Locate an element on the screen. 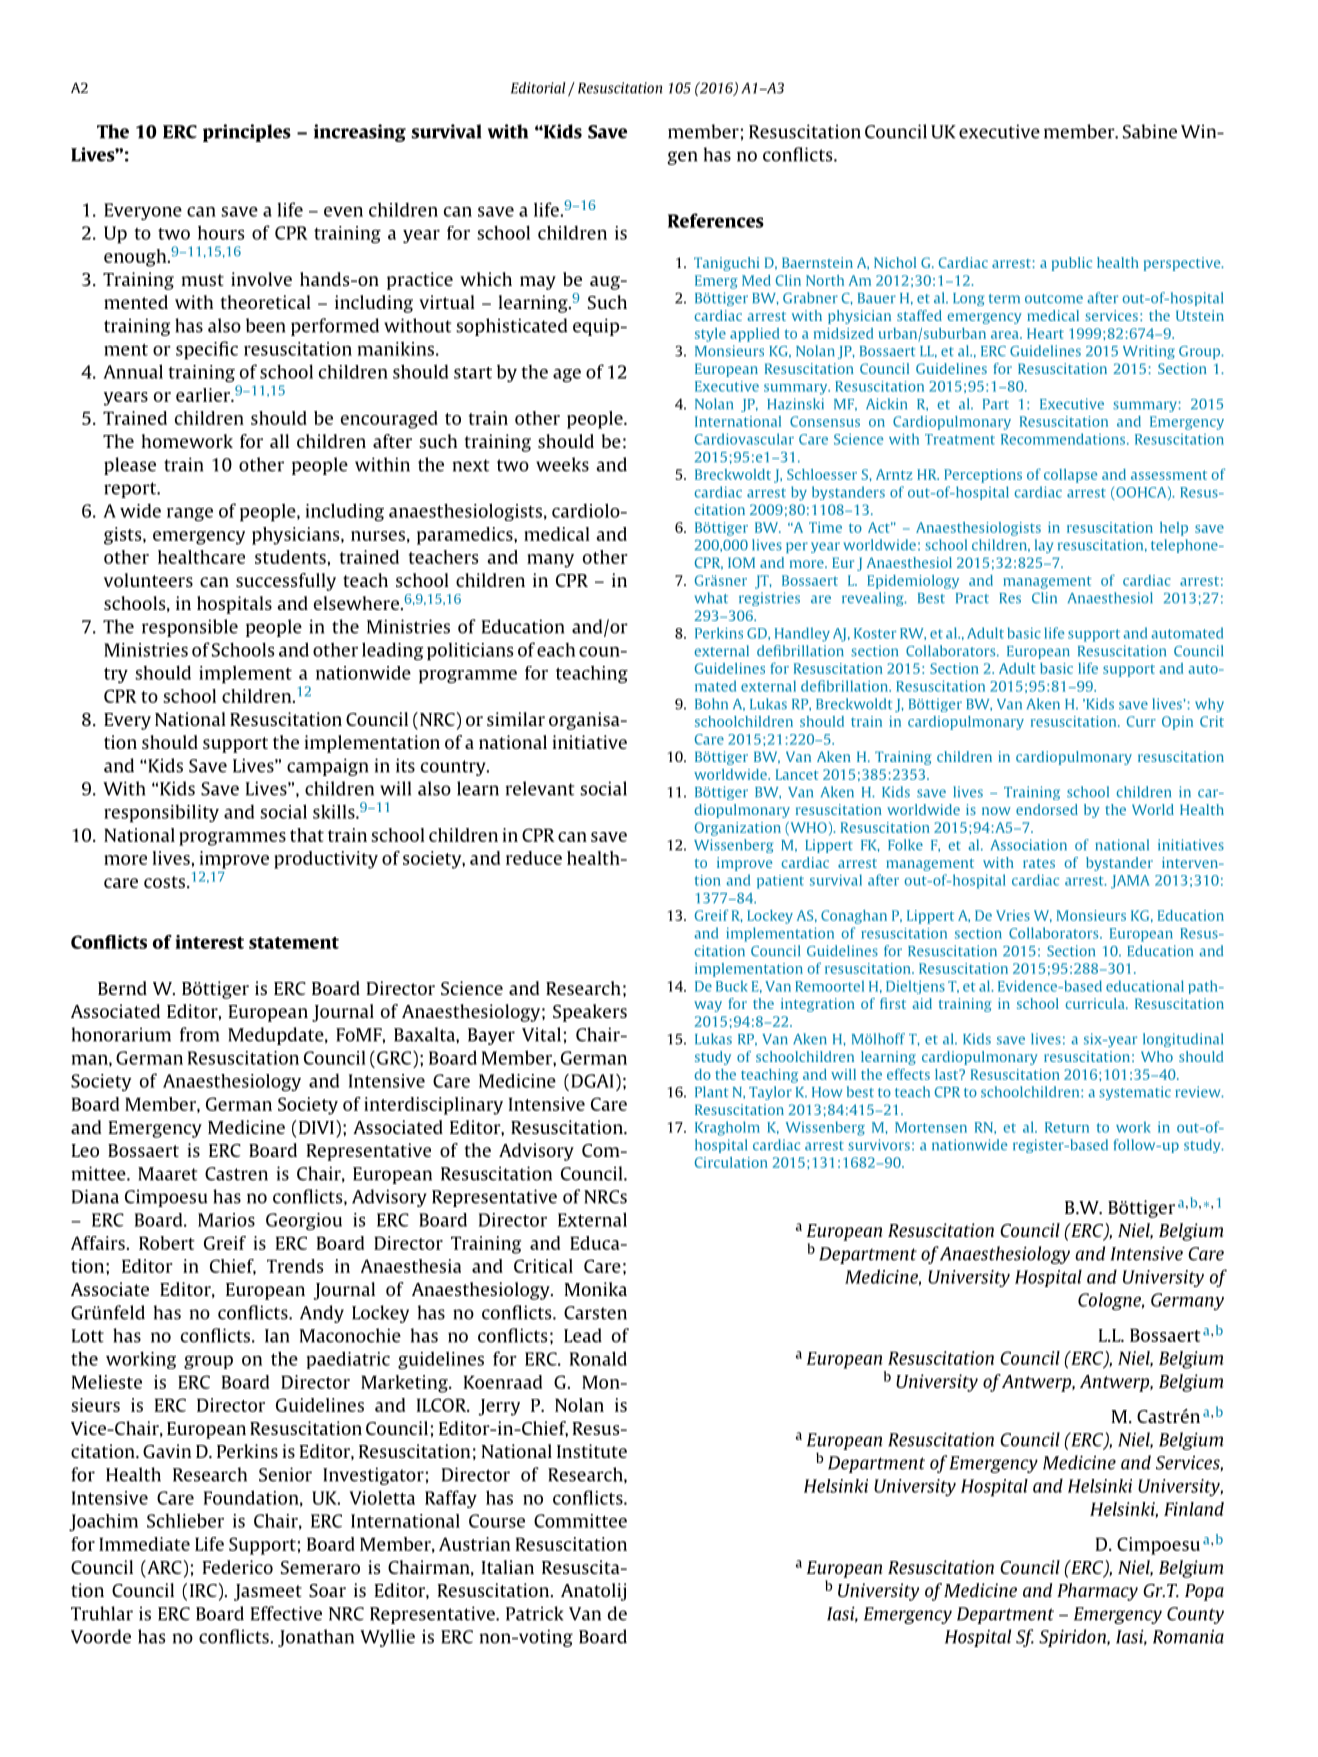 This screenshot has width=1318, height=1757. Opin is located at coordinates (1177, 723).
